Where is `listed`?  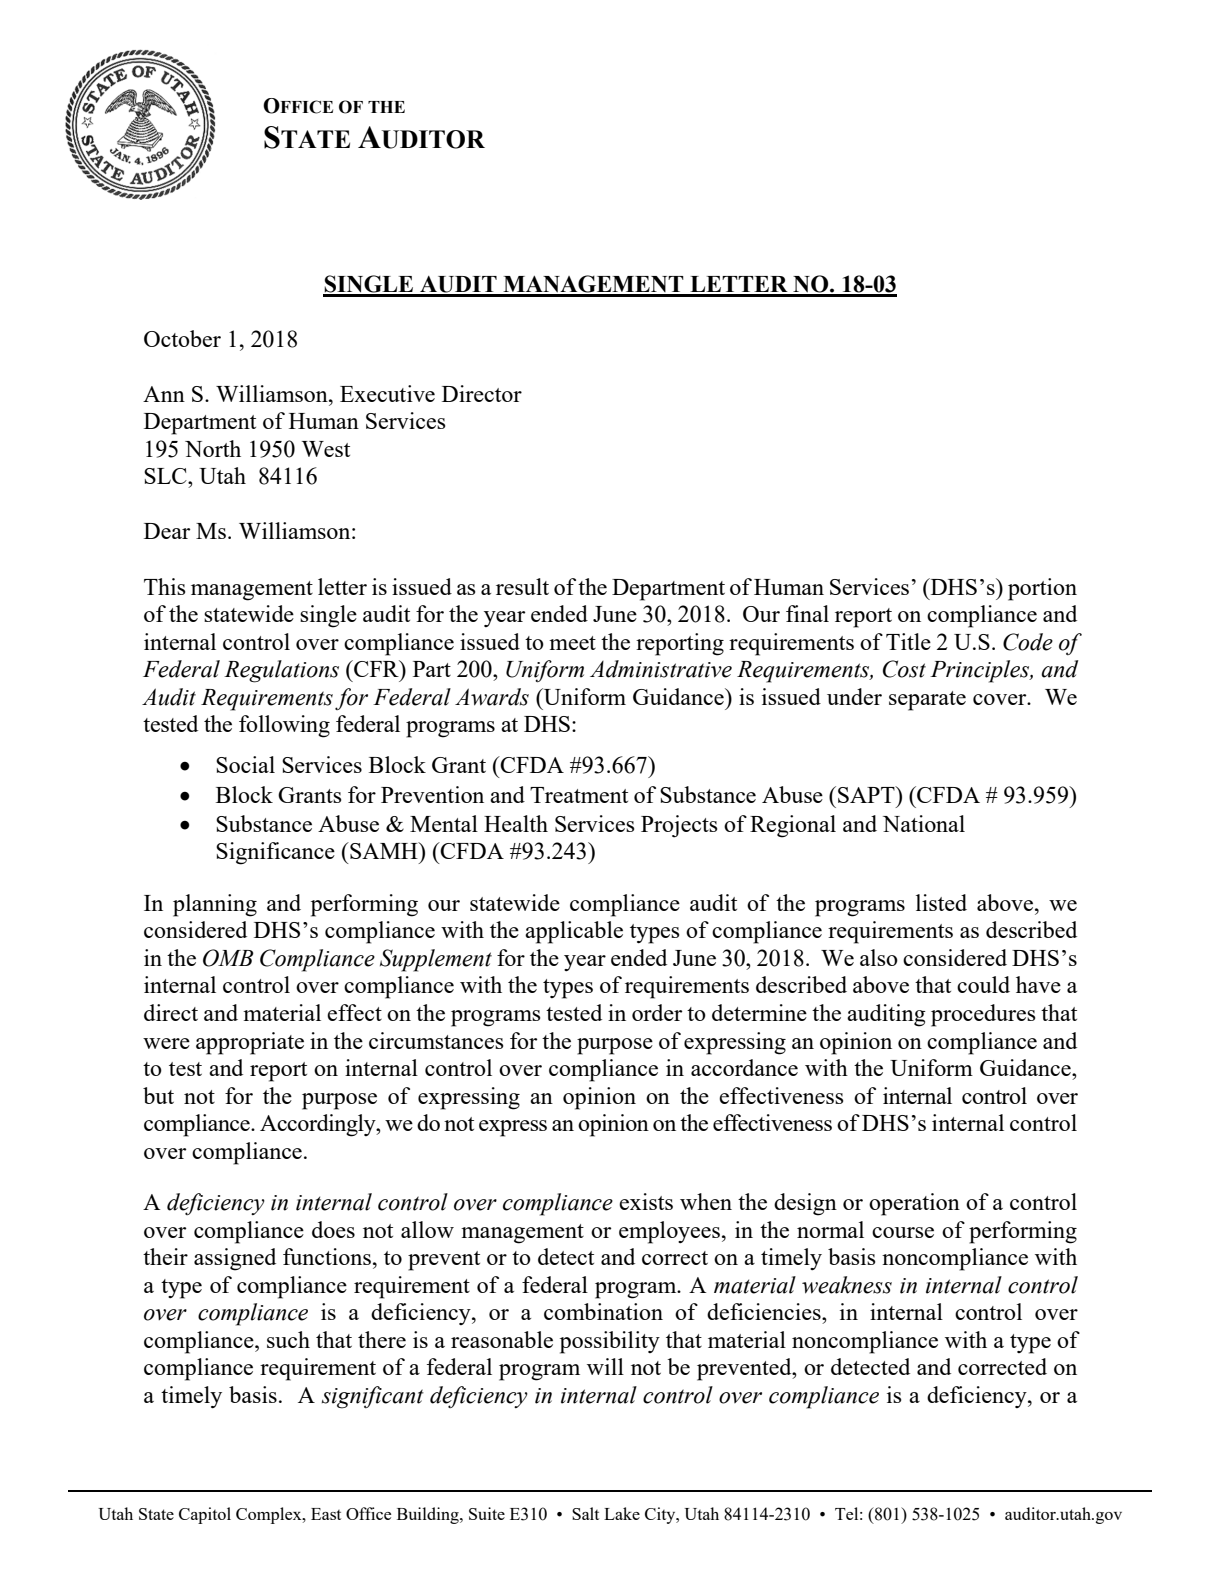
listed is located at coordinates (941, 902).
